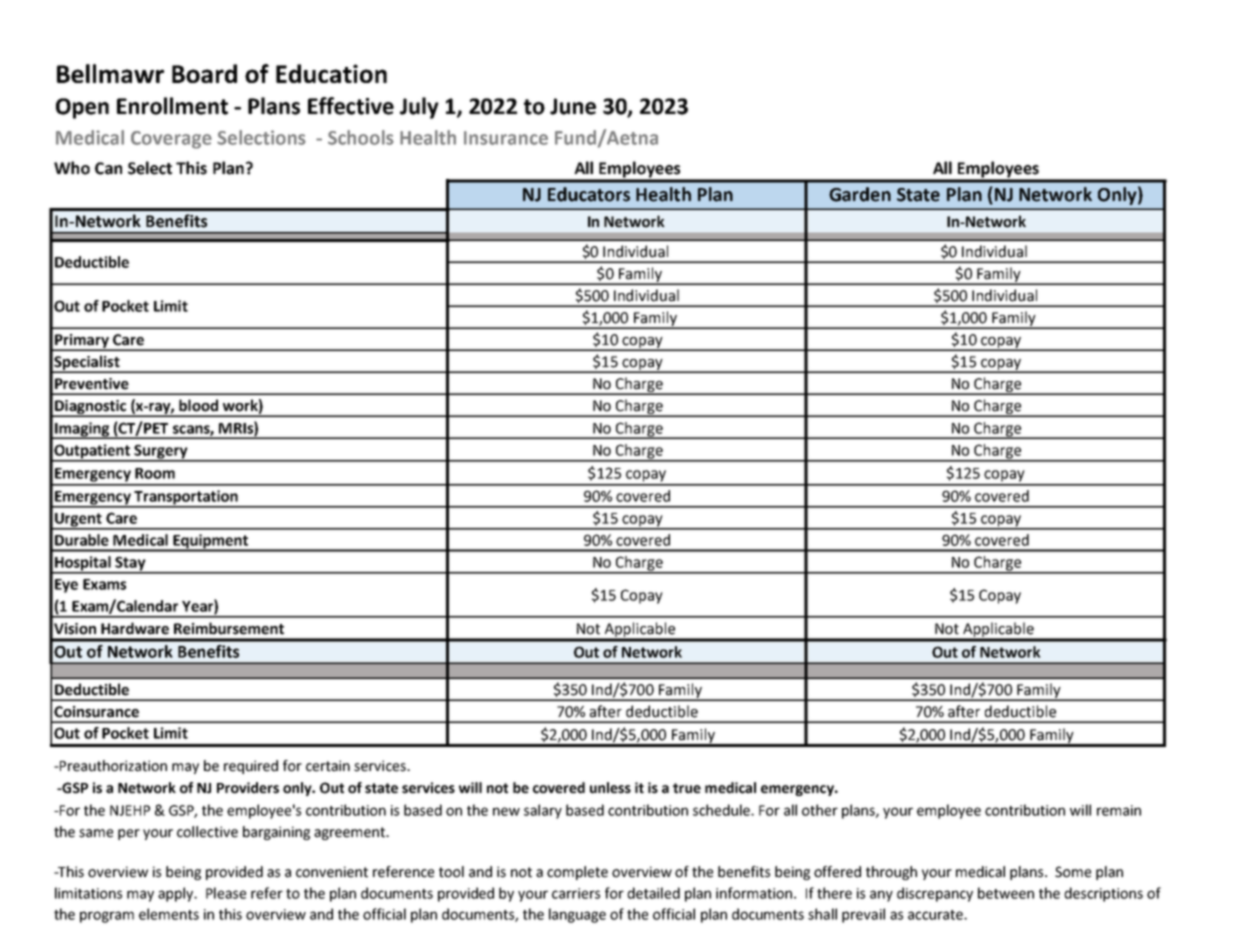 The width and height of the screenshot is (1233, 952). Describe the element at coordinates (1119, 810) in the screenshot. I see `remain` at that location.
